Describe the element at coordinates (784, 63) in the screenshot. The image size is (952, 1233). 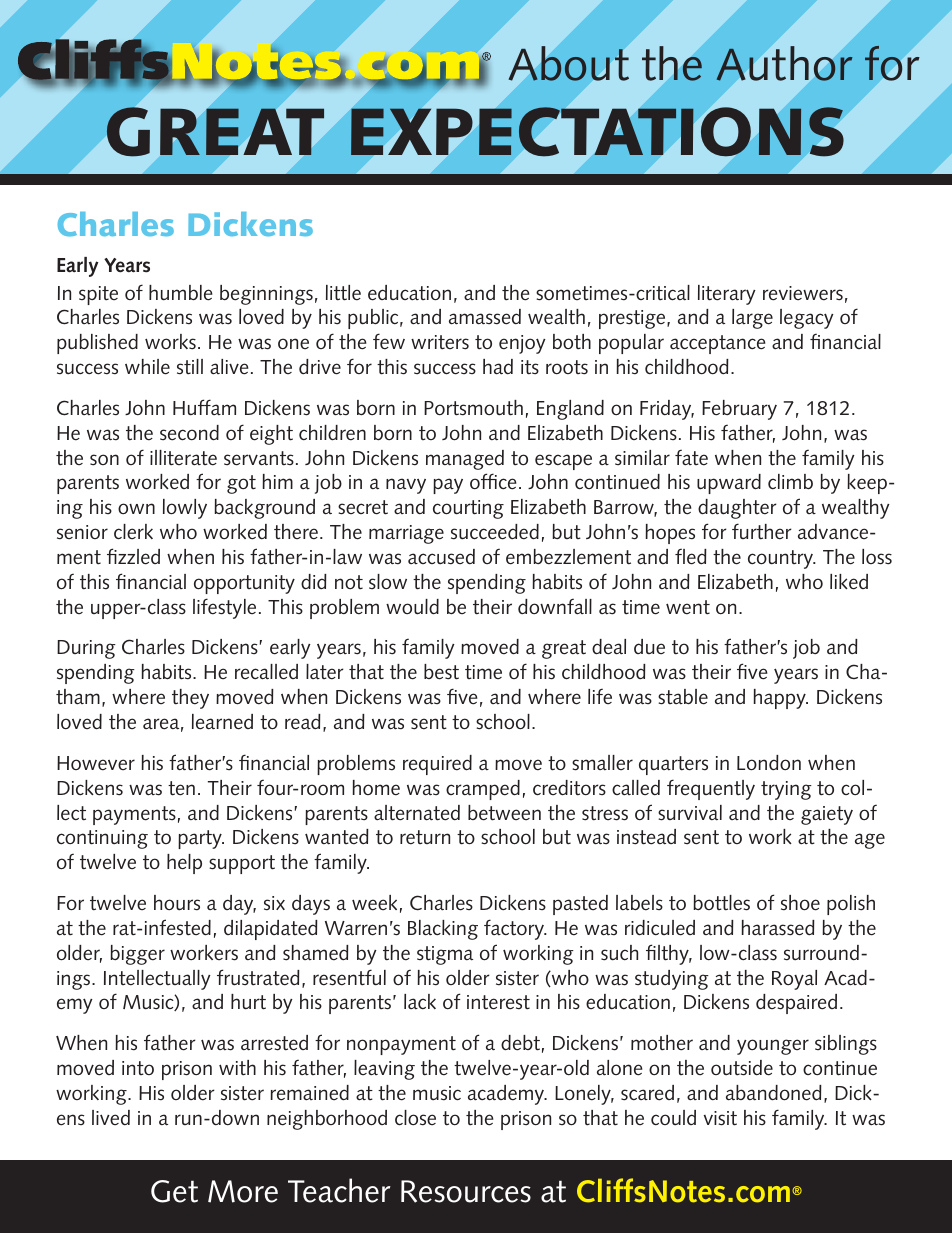
I see `Author` at that location.
